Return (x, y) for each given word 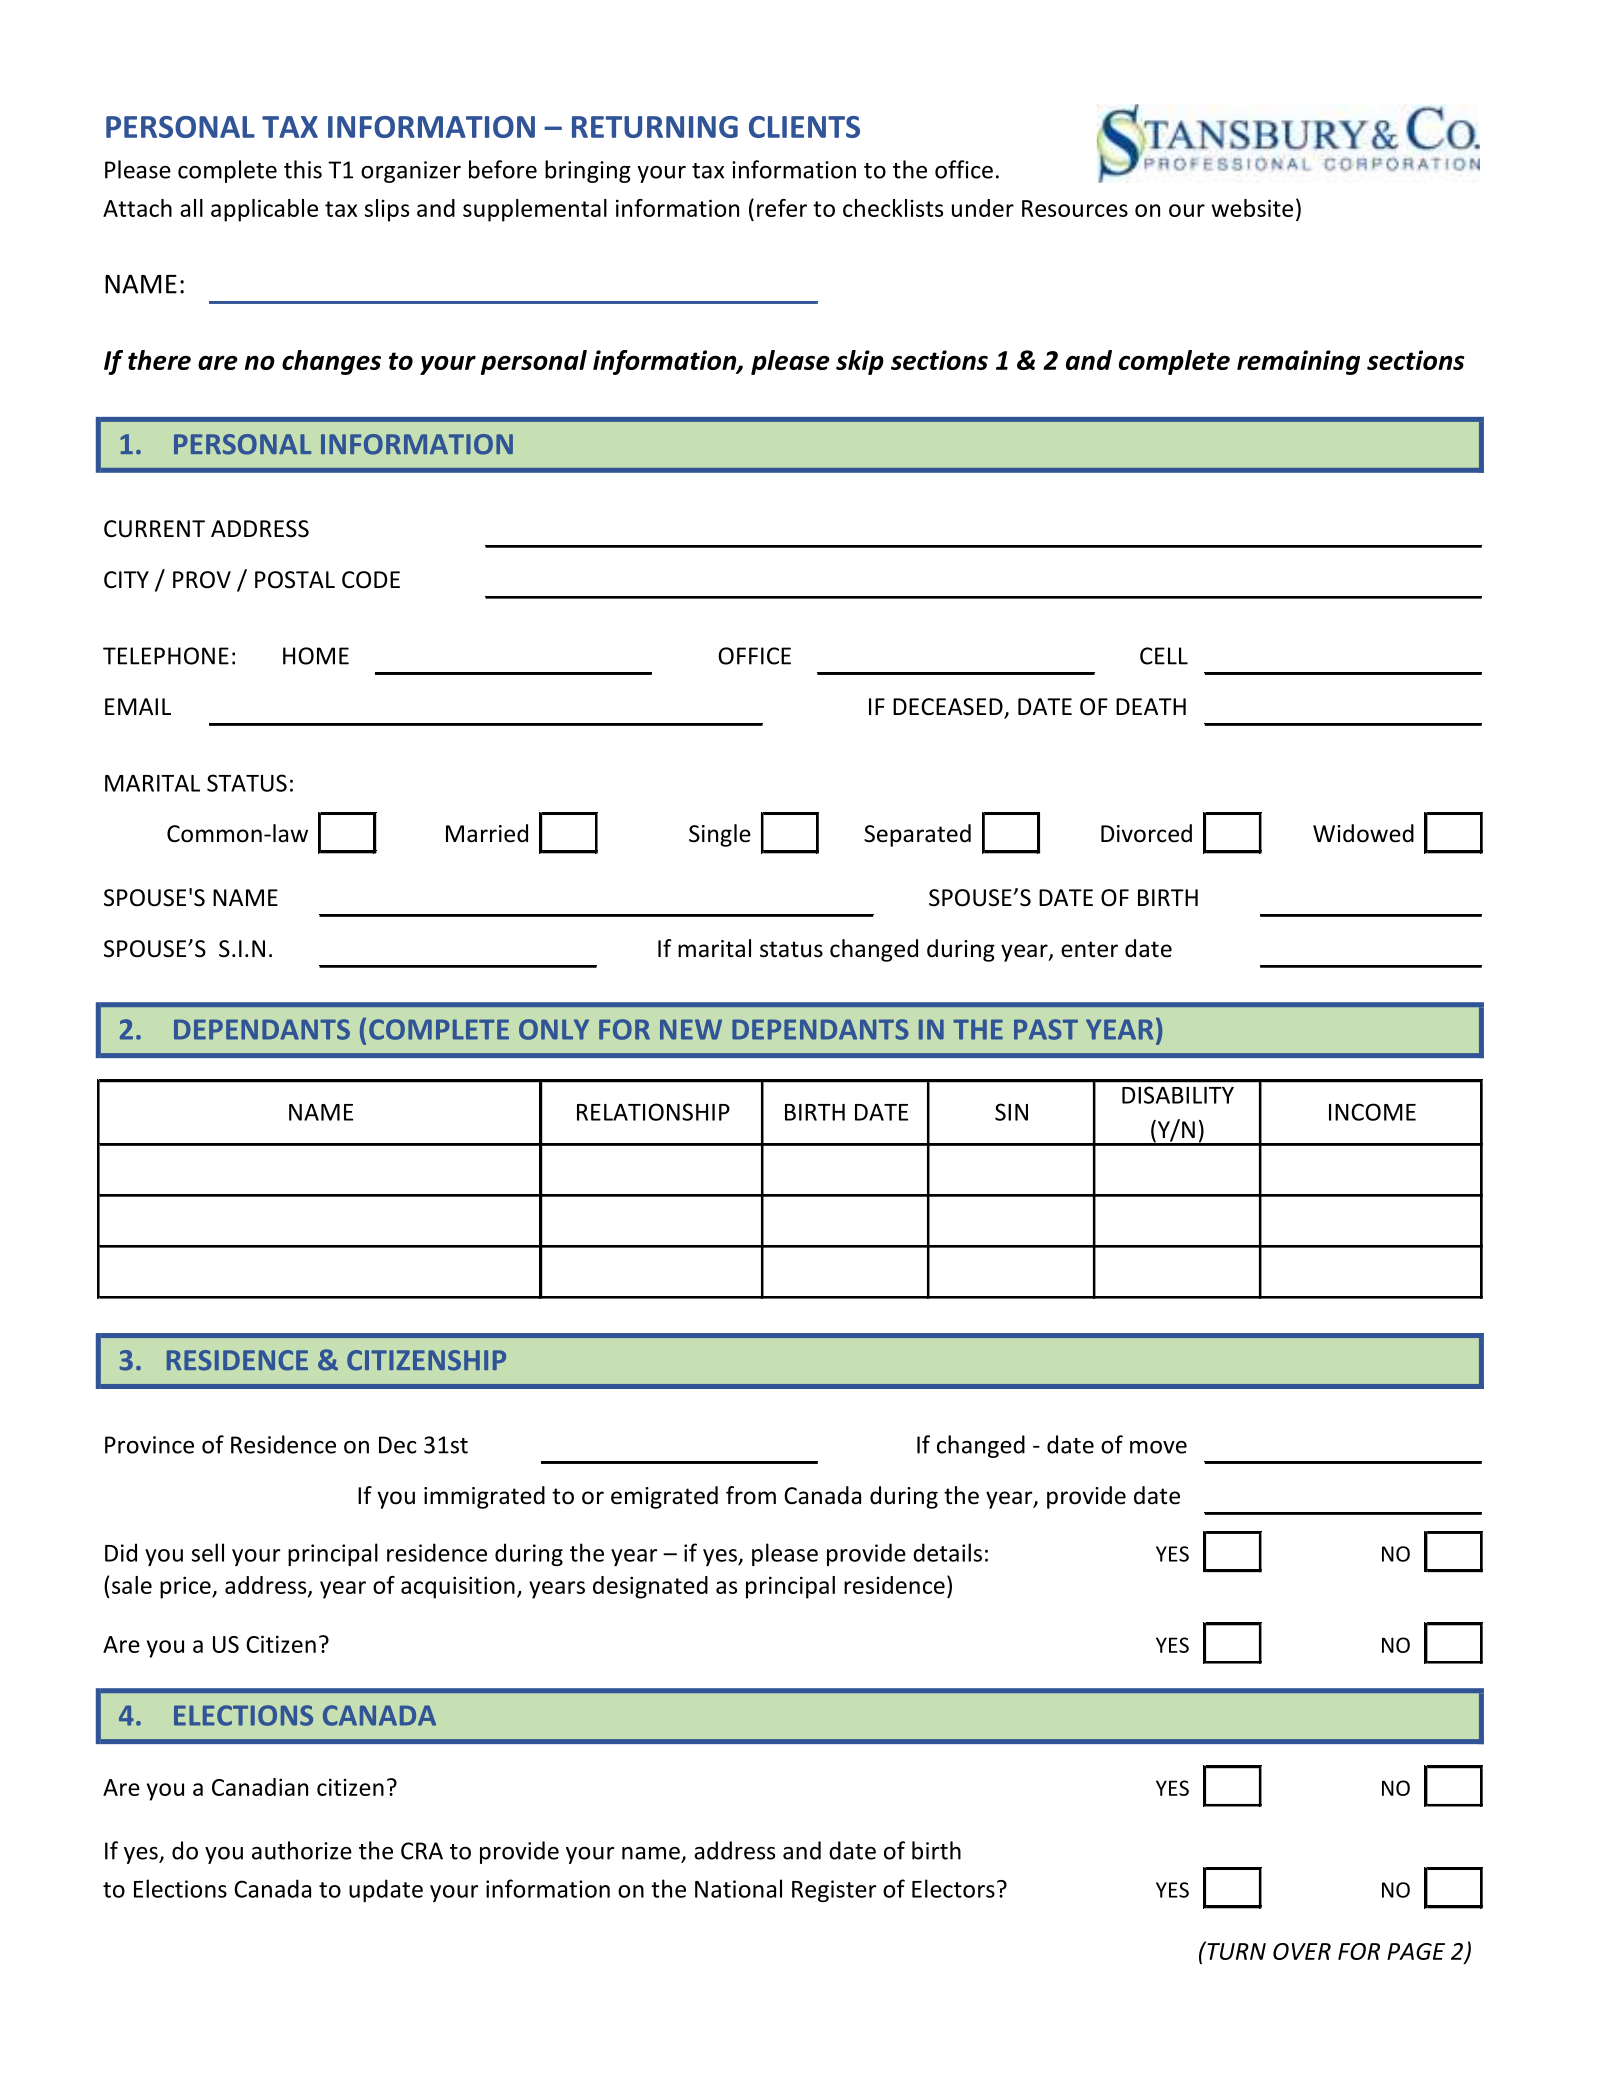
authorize (302, 1850)
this (303, 169)
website (1252, 208)
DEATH (1151, 706)
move (1158, 1447)
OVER (1302, 1951)
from (751, 1495)
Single (720, 835)
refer (782, 208)
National (738, 1888)
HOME (316, 656)
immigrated (484, 1497)
